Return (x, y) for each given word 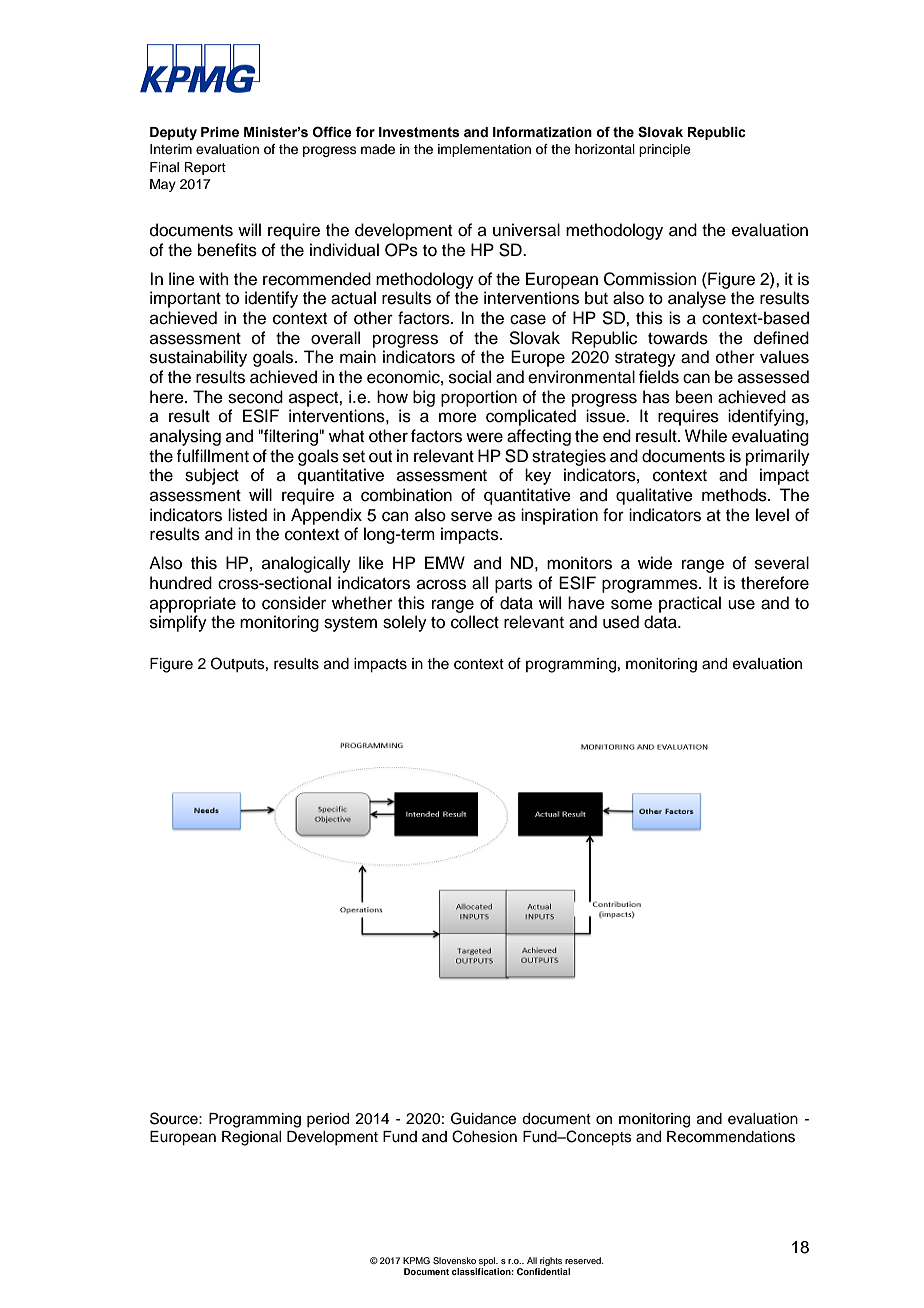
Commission (650, 279)
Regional (251, 1138)
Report (205, 168)
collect (475, 622)
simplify (178, 623)
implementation (484, 150)
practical (690, 604)
